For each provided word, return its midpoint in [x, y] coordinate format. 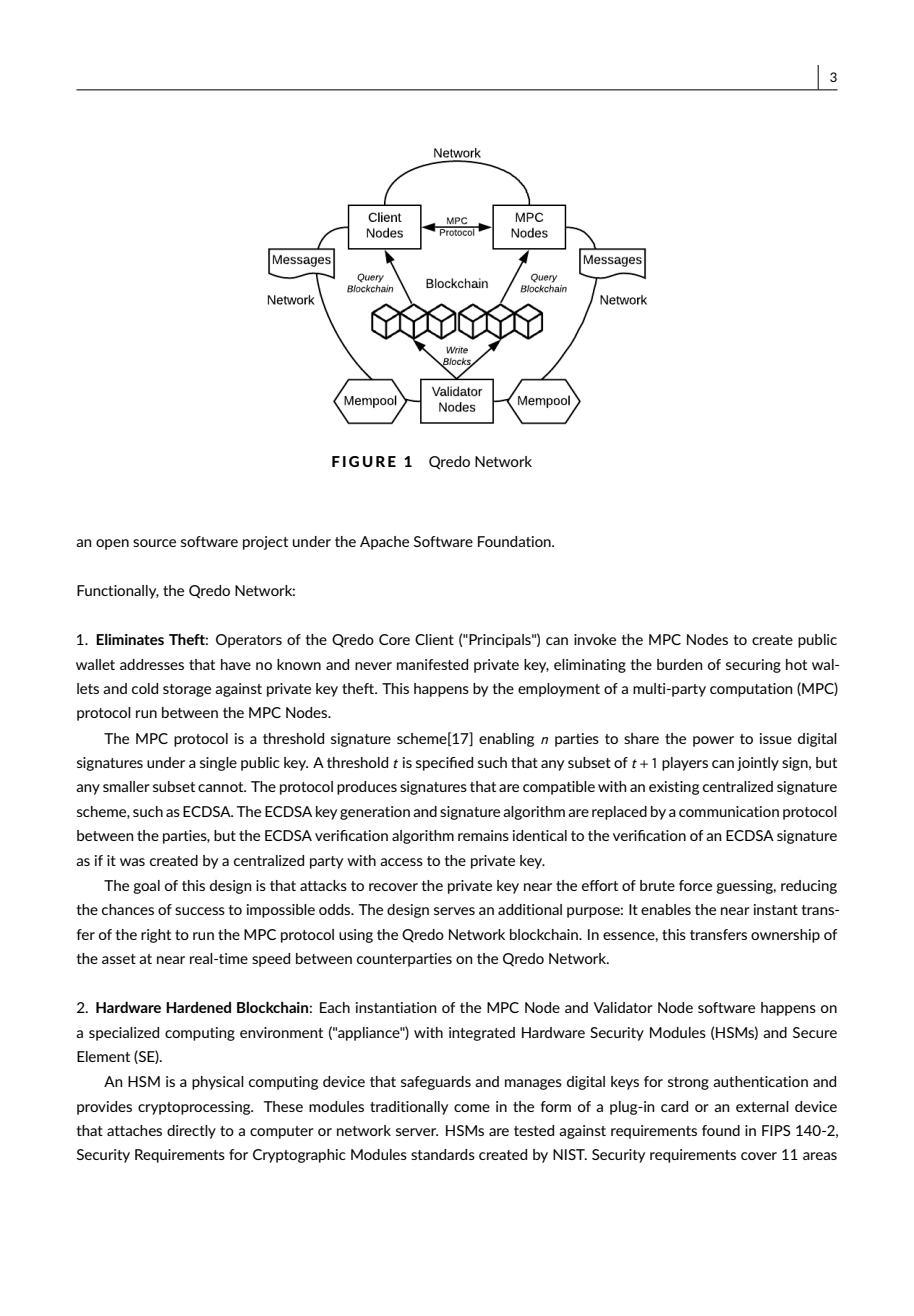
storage [187, 690]
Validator [623, 1007]
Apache [384, 543]
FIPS [776, 1130]
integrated [482, 1034]
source [154, 543]
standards [443, 1154]
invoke [595, 639]
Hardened [198, 1007]
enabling [506, 740]
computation [751, 690]
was [132, 862]
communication [729, 811]
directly [191, 1132]
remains [483, 835]
